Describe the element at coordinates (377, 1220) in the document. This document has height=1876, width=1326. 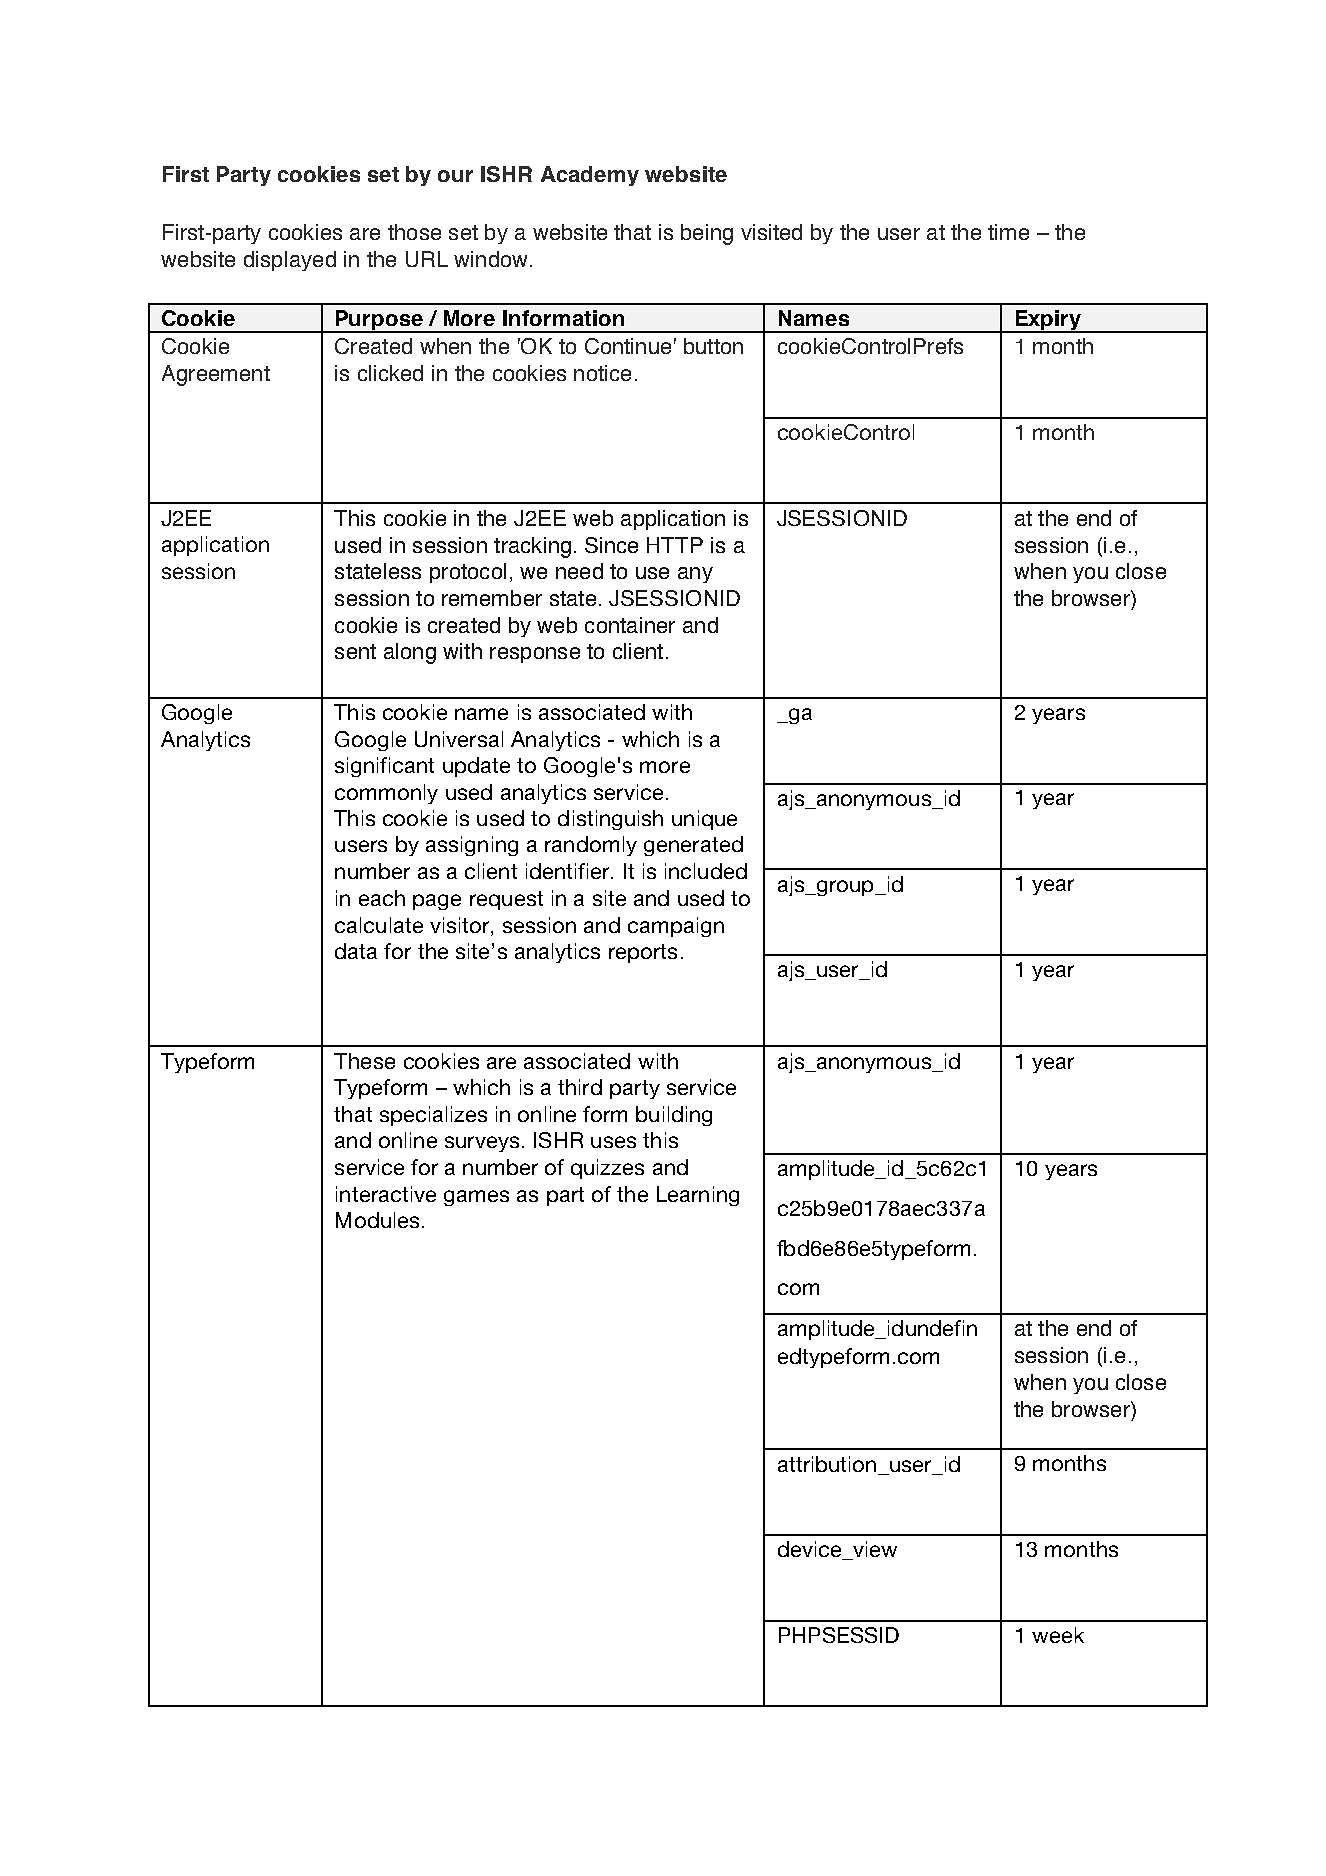
I see `Modules` at that location.
